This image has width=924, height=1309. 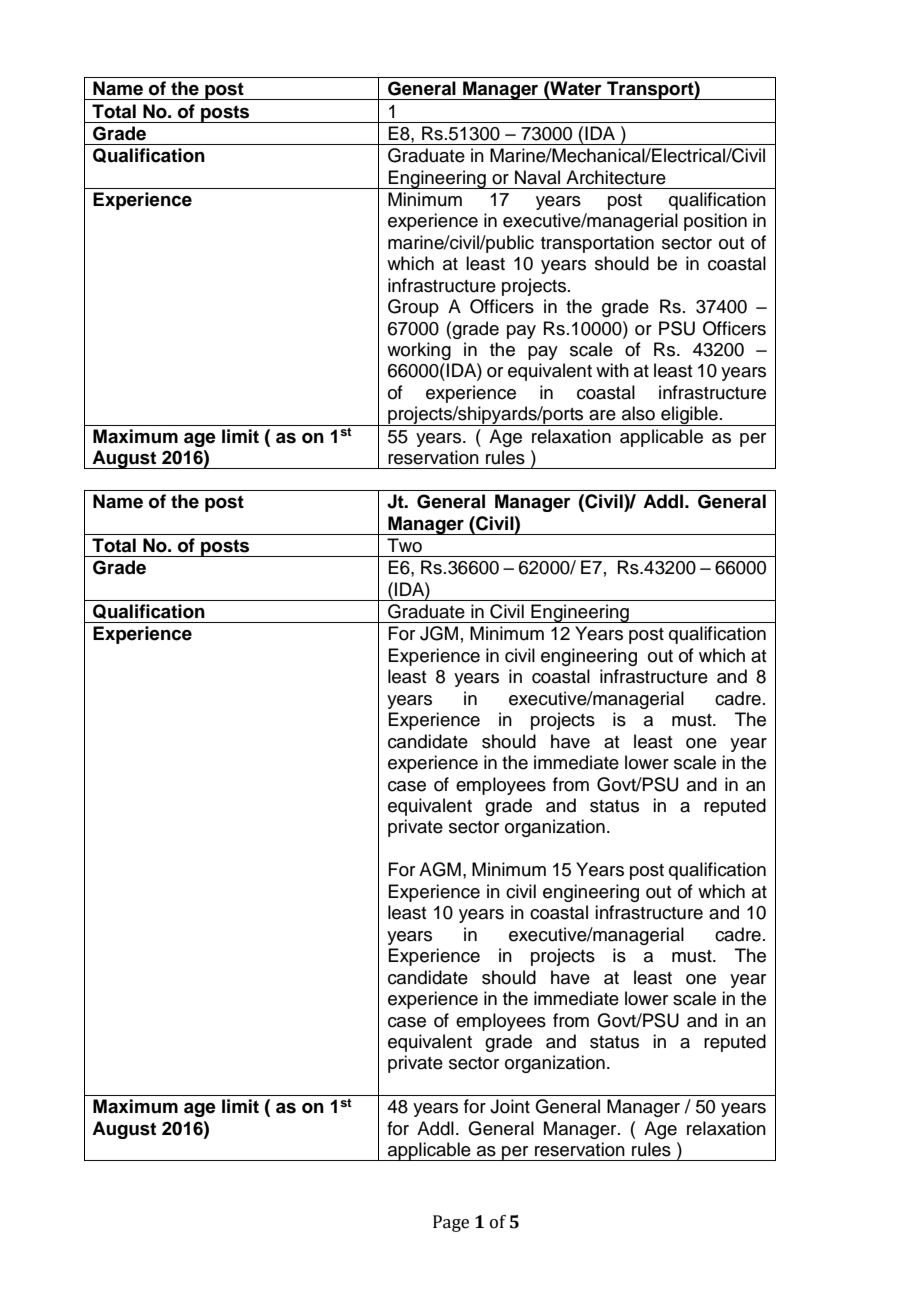 What do you see at coordinates (715, 222) in the image?
I see `position` at bounding box center [715, 222].
